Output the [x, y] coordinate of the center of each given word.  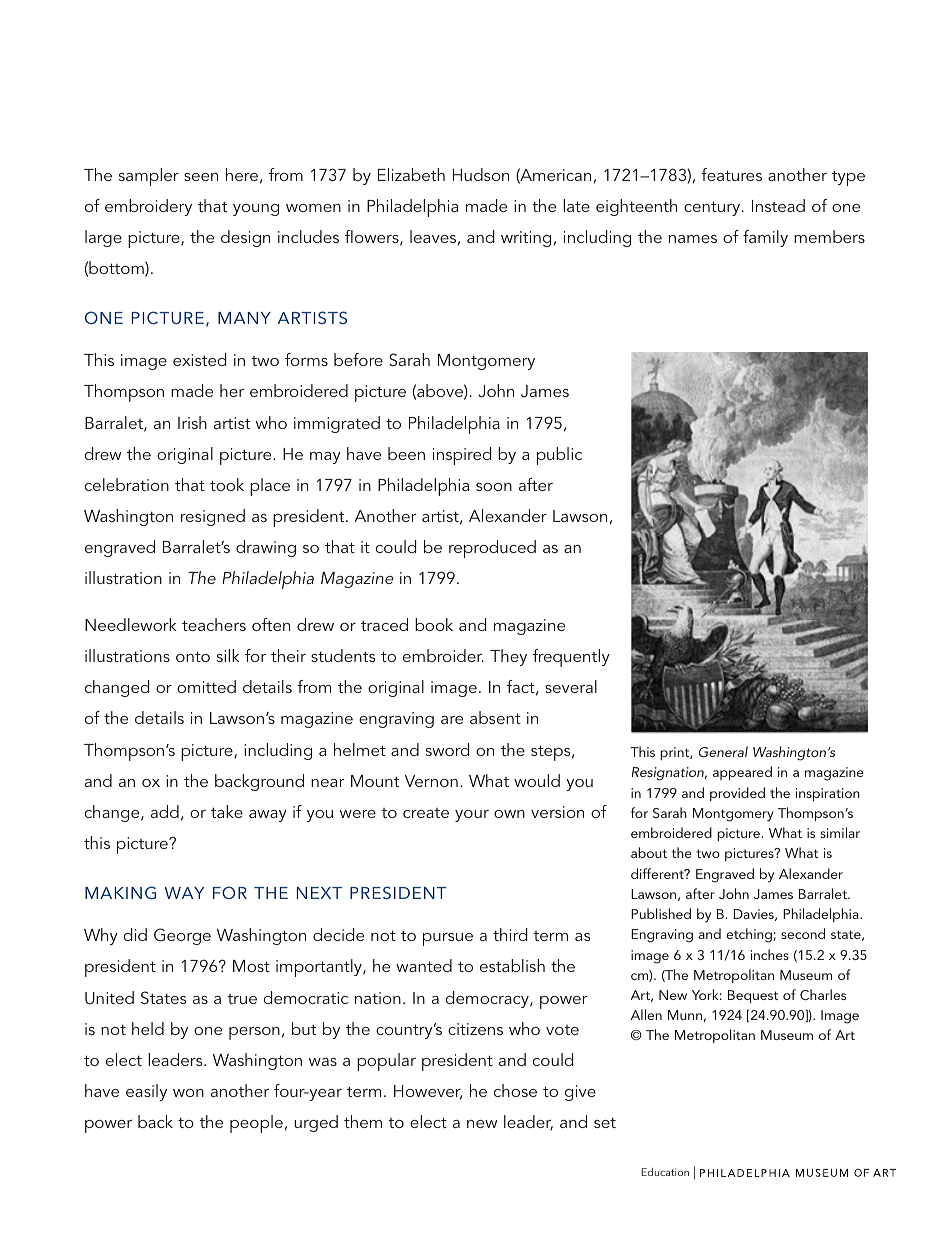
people [256, 1124]
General [723, 751]
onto [193, 656]
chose [515, 1090]
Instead [778, 205]
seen [201, 177]
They [508, 657]
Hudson [481, 174]
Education [665, 1172]
